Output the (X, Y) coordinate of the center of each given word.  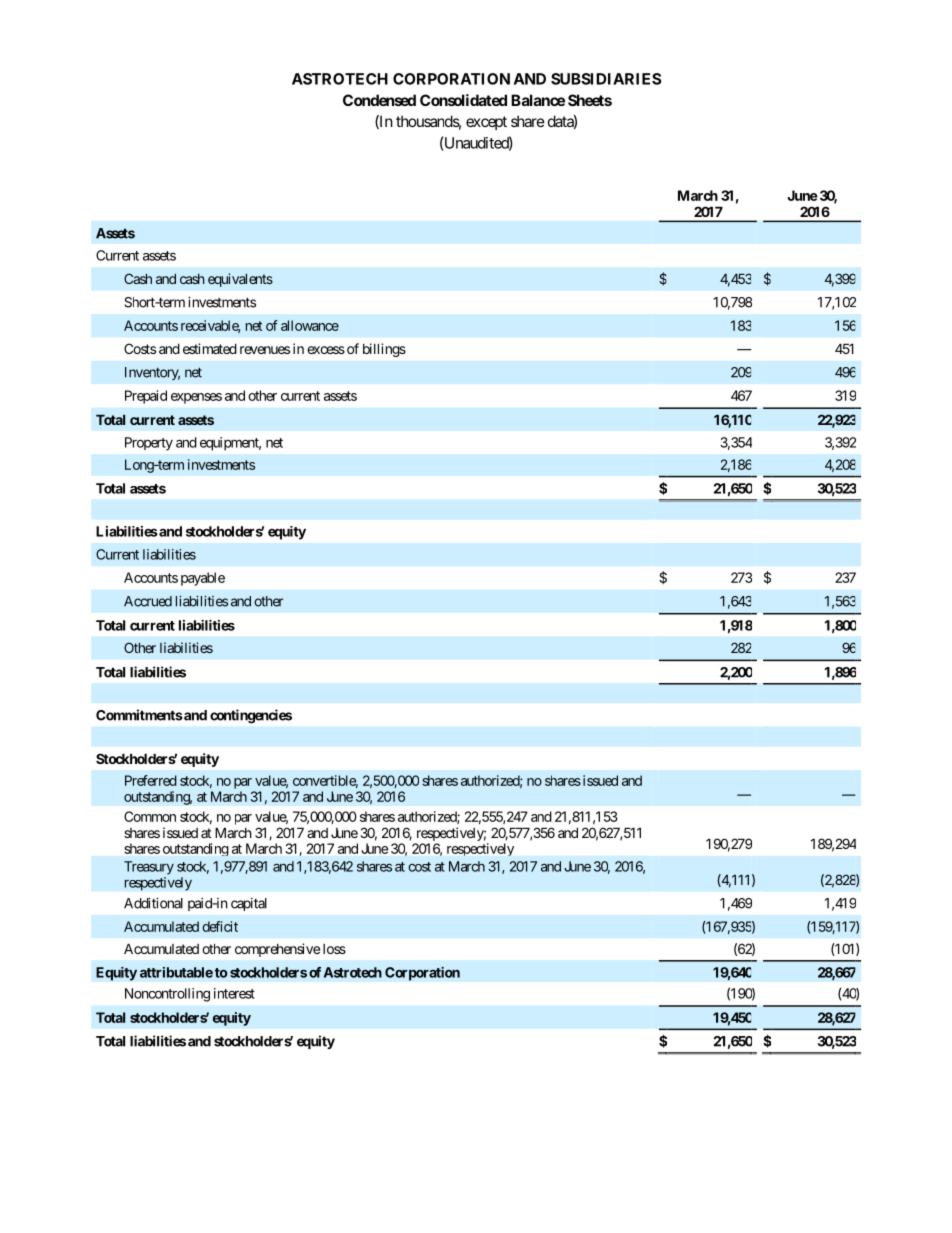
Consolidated (463, 100)
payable (203, 579)
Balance (538, 100)
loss (334, 949)
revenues (265, 350)
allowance (310, 325)
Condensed (379, 100)
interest (234, 993)
